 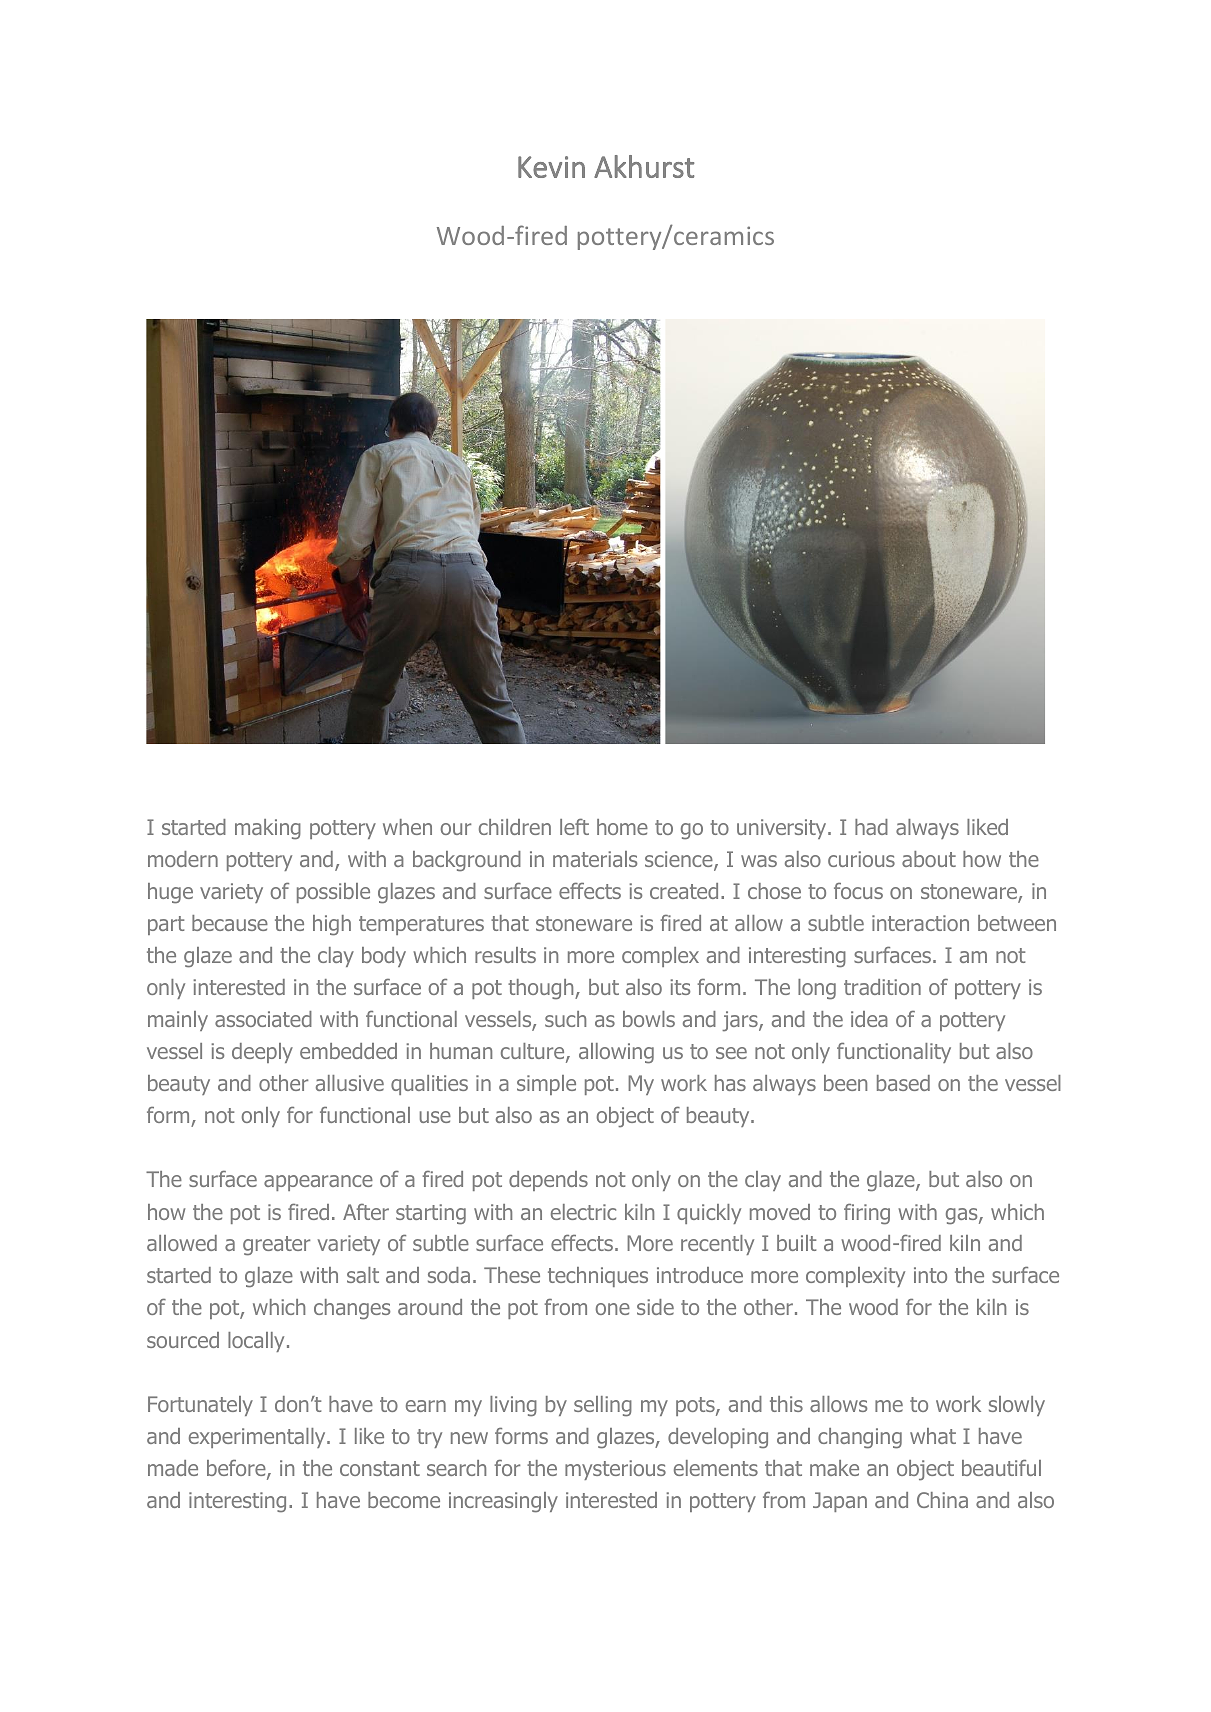 I want to click on modern, so click(x=183, y=859).
